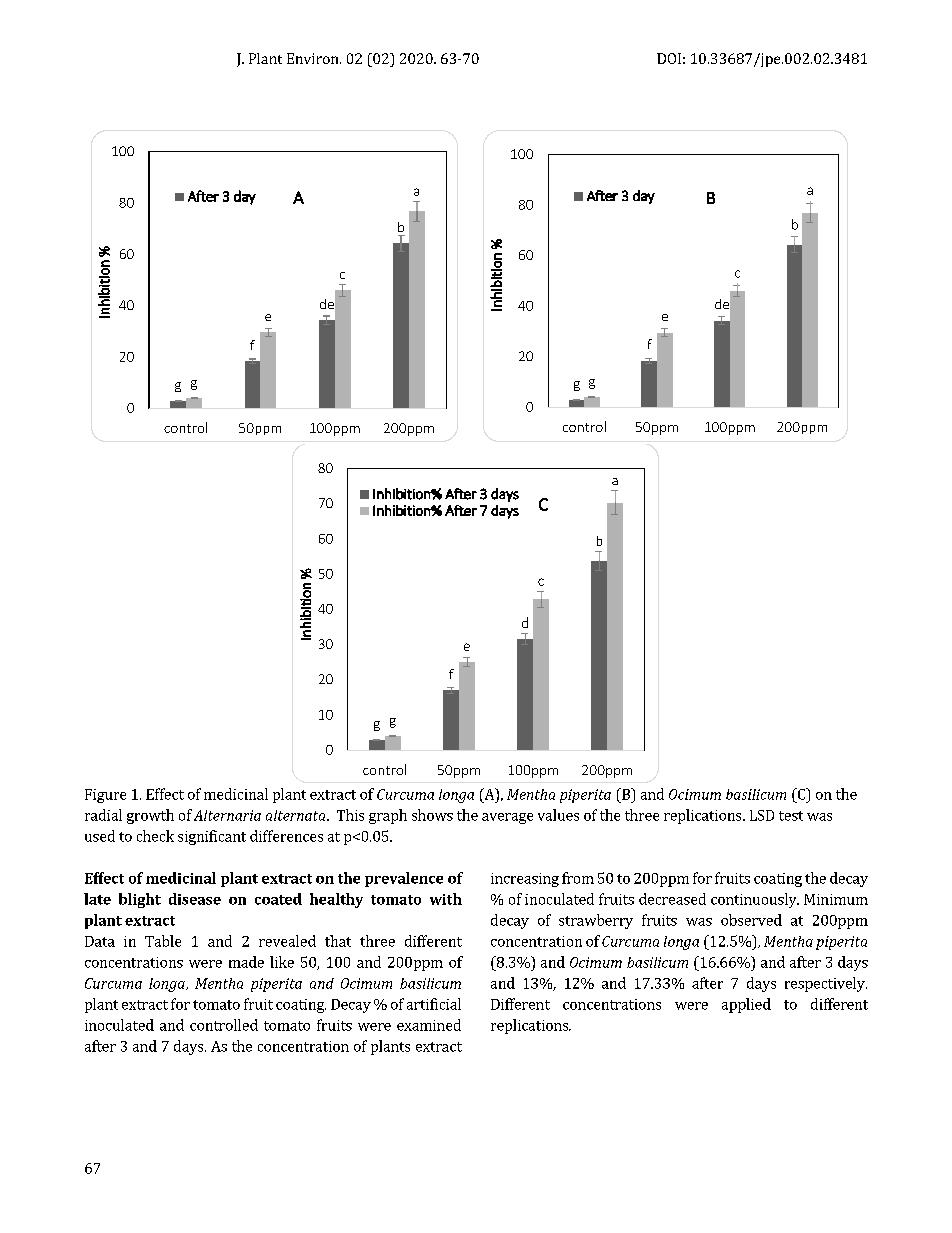 This image has height=1233, width=952. I want to click on LSD, so click(762, 815).
